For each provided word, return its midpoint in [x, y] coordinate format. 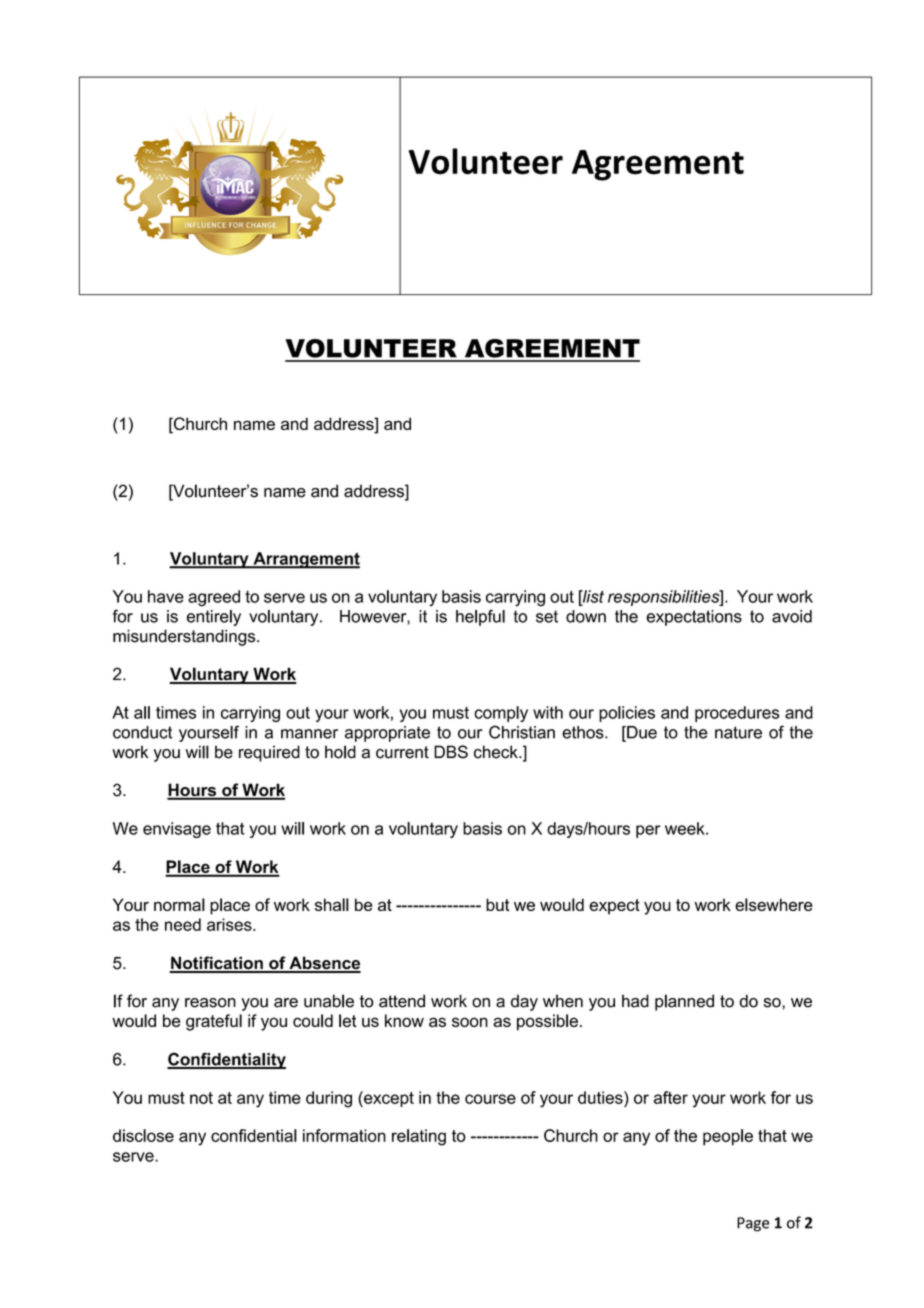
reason [210, 1003]
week [686, 828]
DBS [451, 752]
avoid [792, 616]
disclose [143, 1135]
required [269, 753]
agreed [214, 598]
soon [470, 1022]
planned [684, 1002]
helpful [480, 617]
